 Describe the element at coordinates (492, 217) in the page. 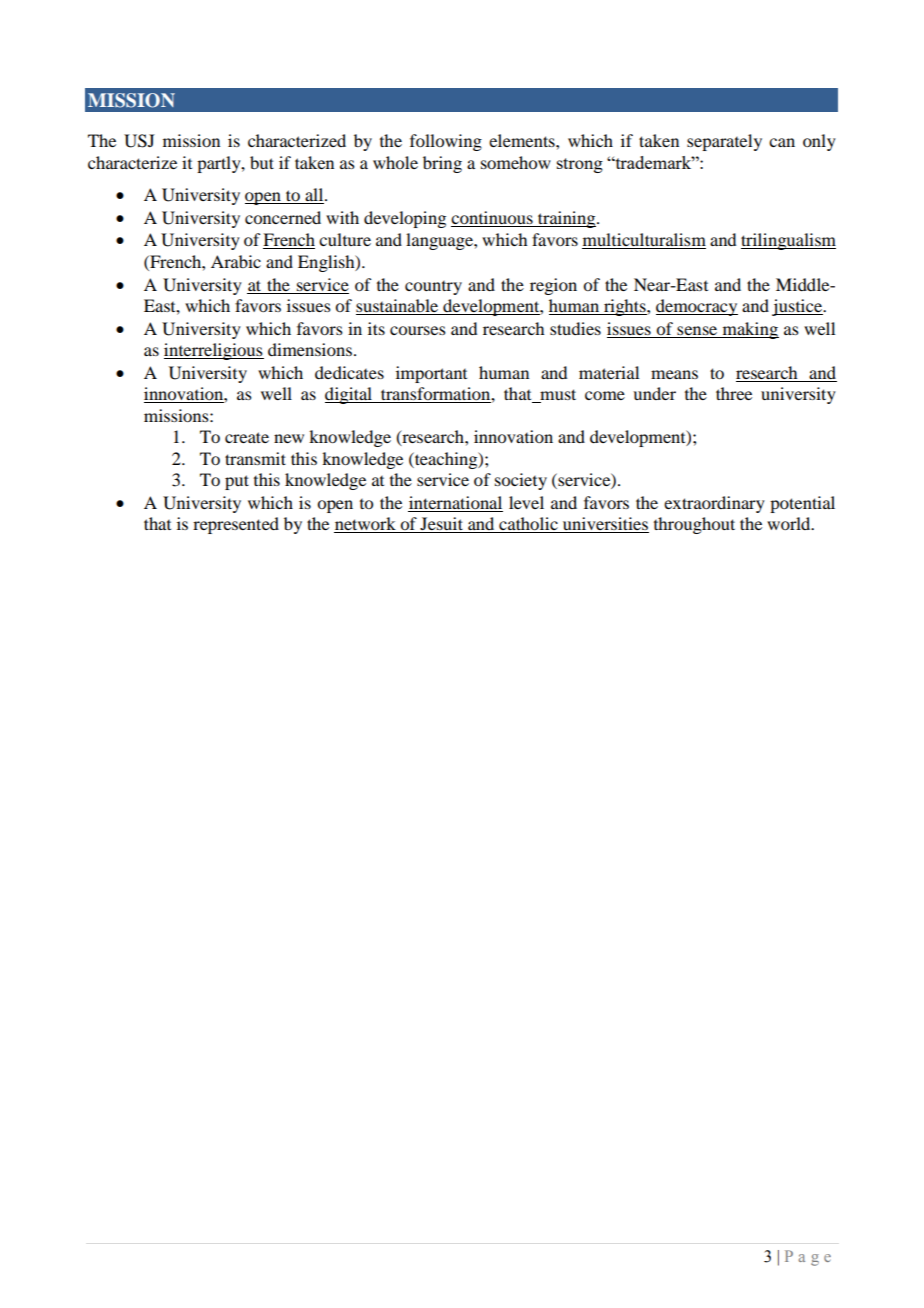

I see `continuous` at that location.
